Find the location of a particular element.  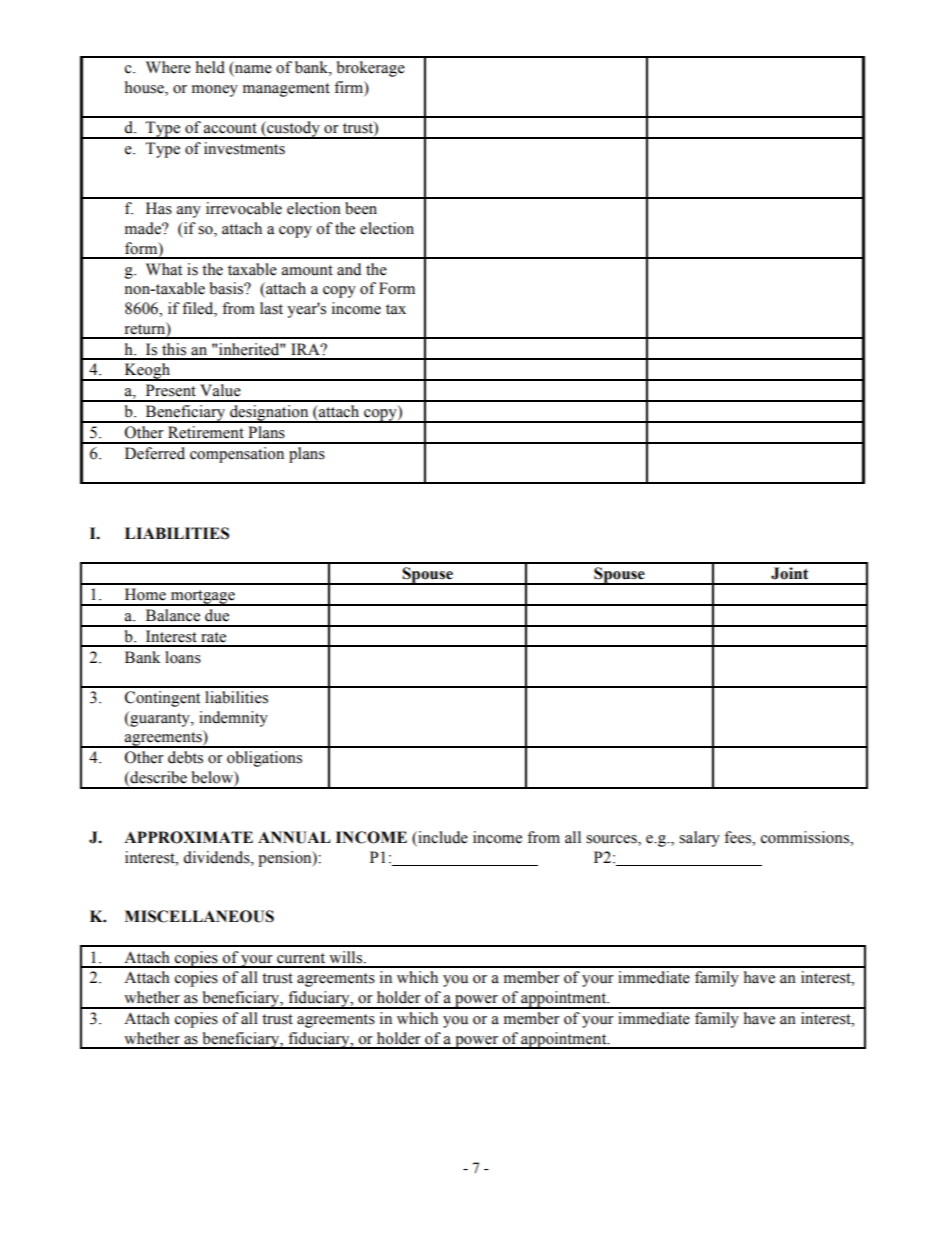

include is located at coordinates (442, 838).
